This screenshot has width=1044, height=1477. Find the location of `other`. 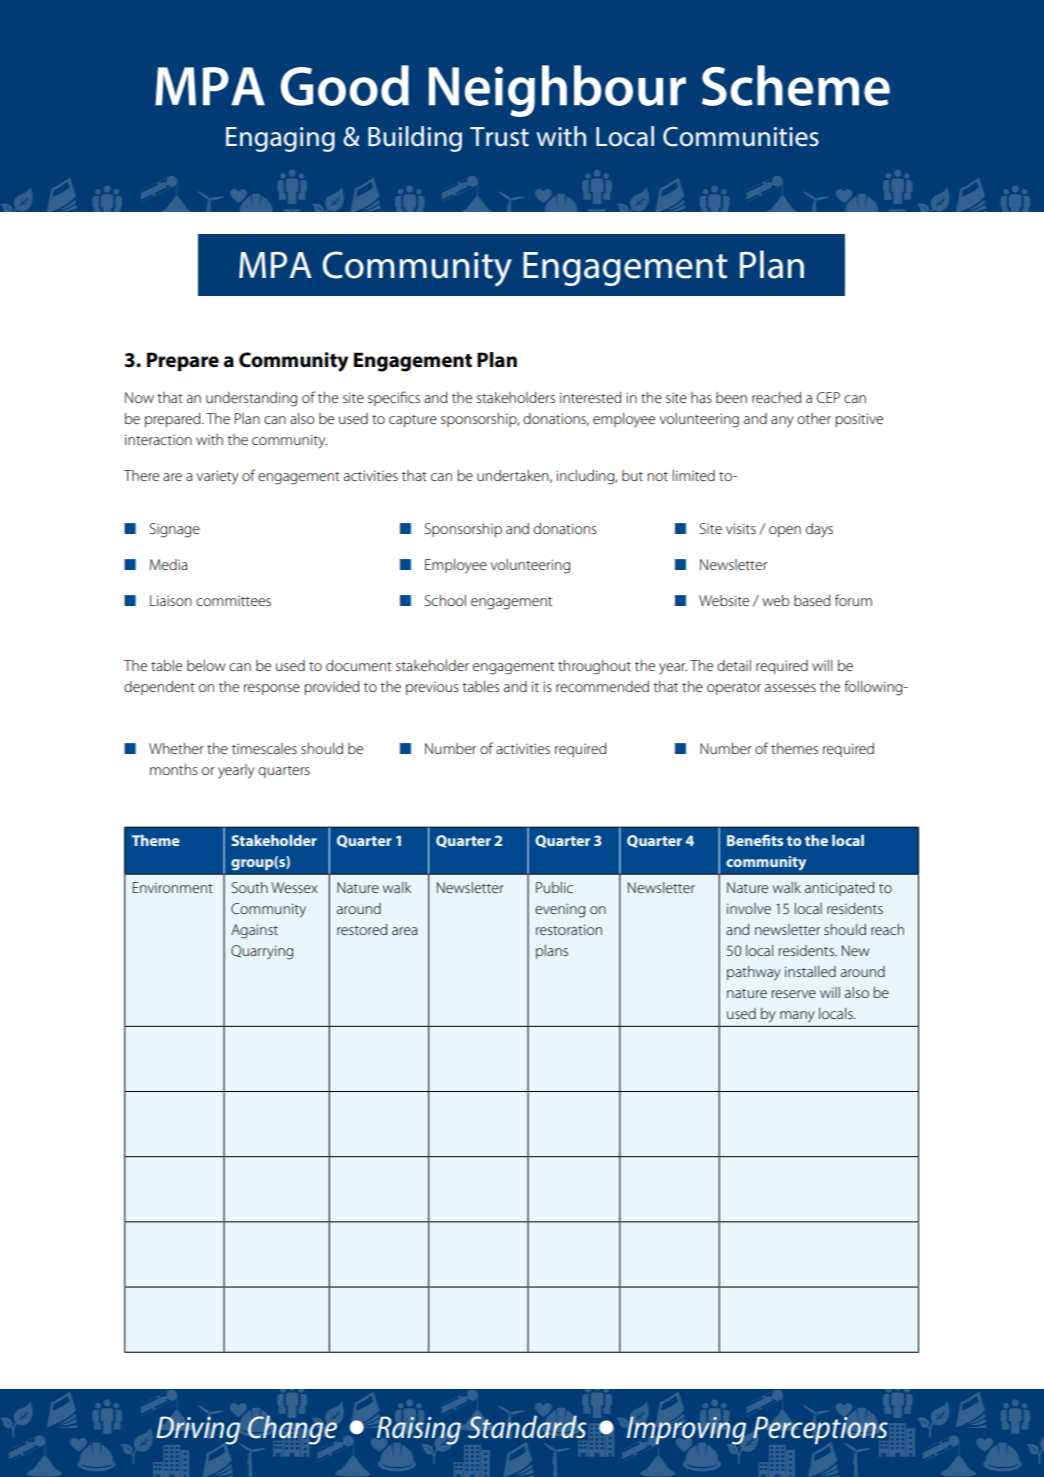

other is located at coordinates (814, 418).
